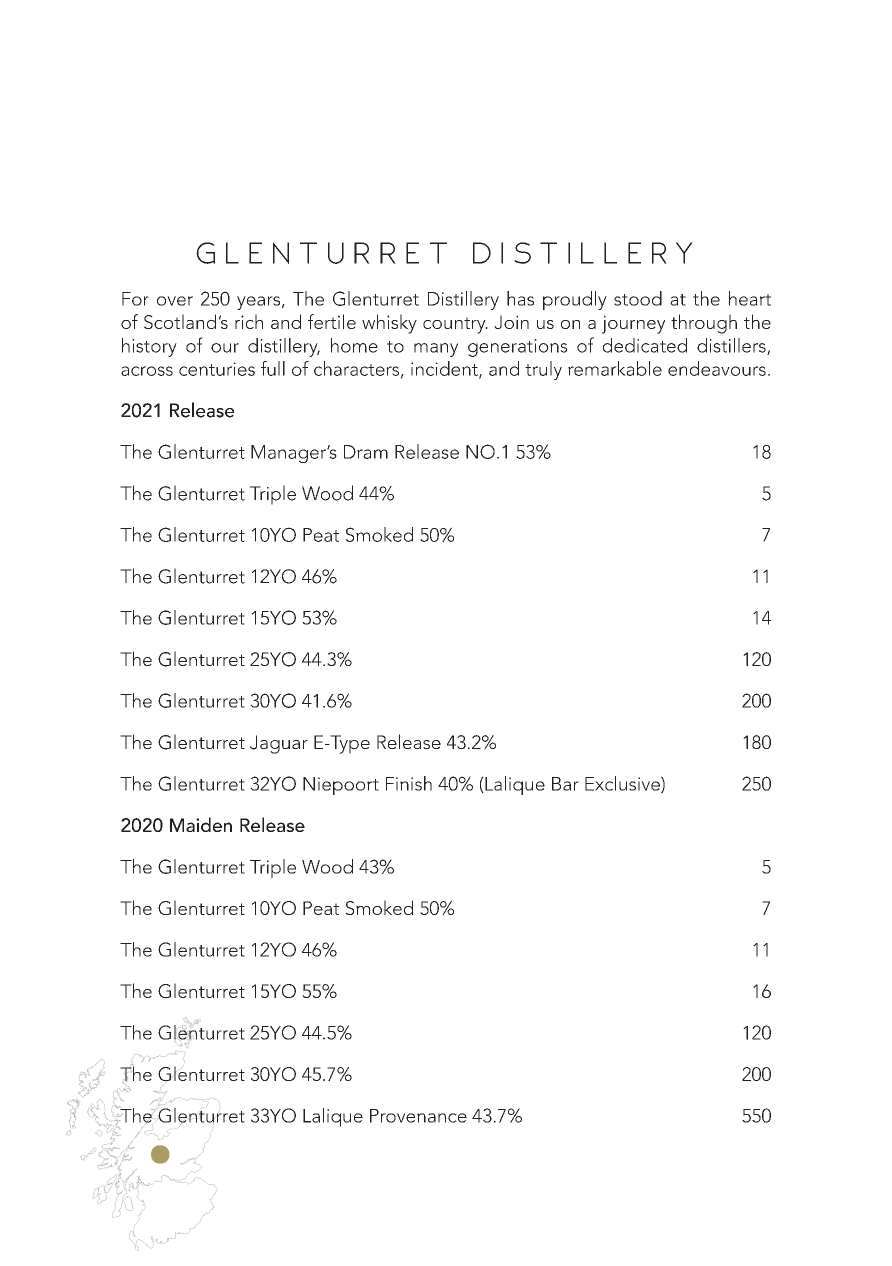 The height and width of the document is (1266, 892). Describe the element at coordinates (366, 452) in the document. I see `Dram` at that location.
